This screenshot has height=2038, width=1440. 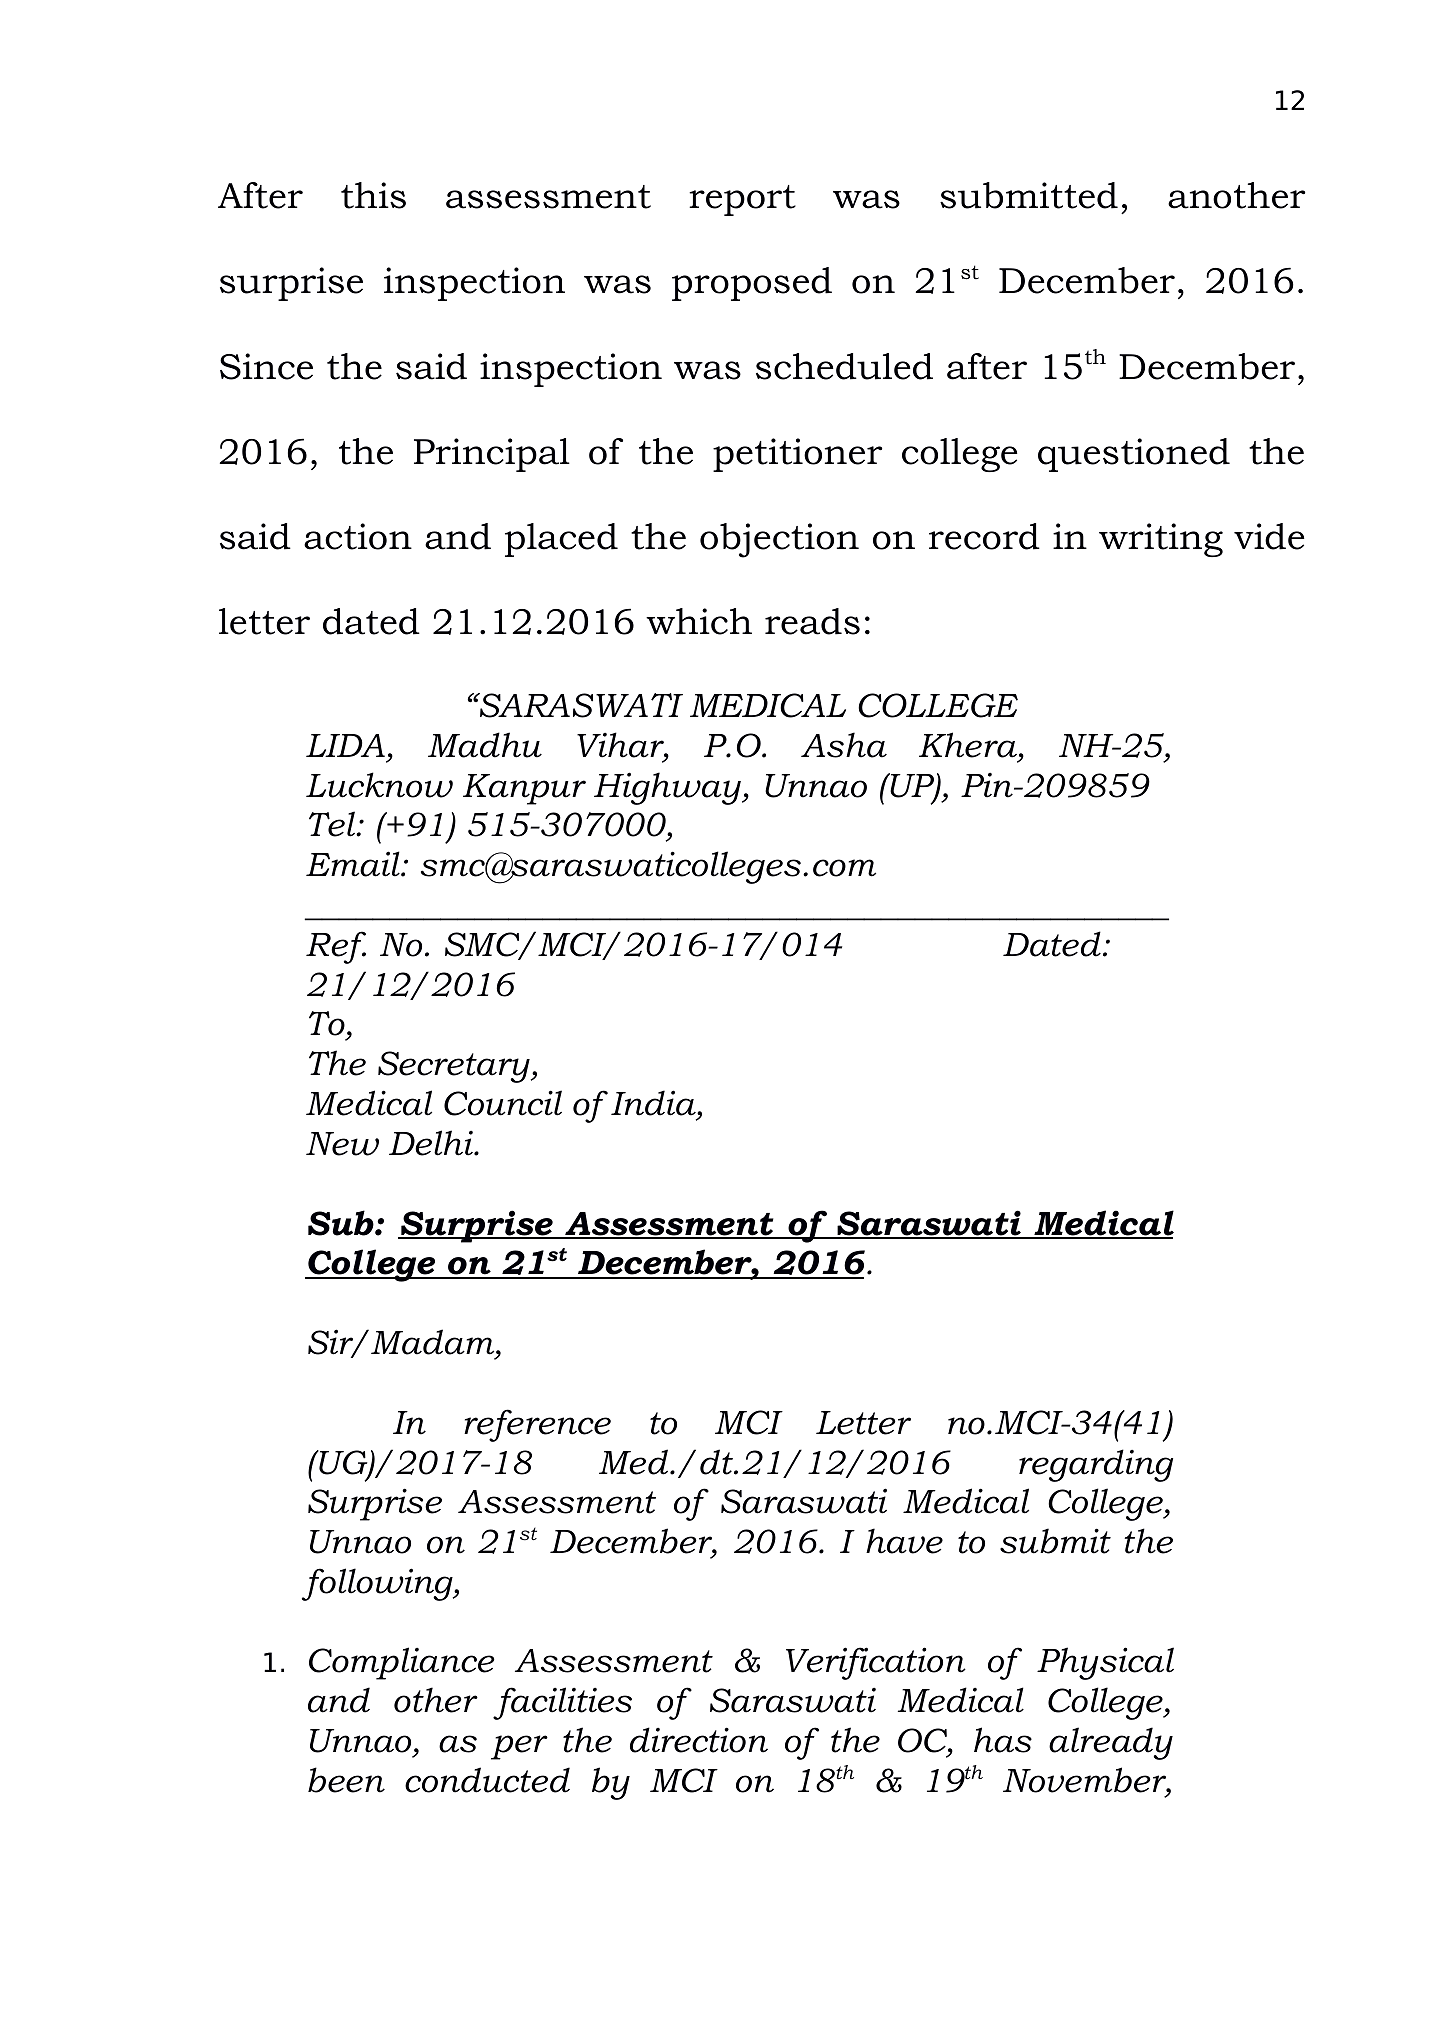 What do you see at coordinates (699, 1740) in the screenshot?
I see `direction` at bounding box center [699, 1740].
